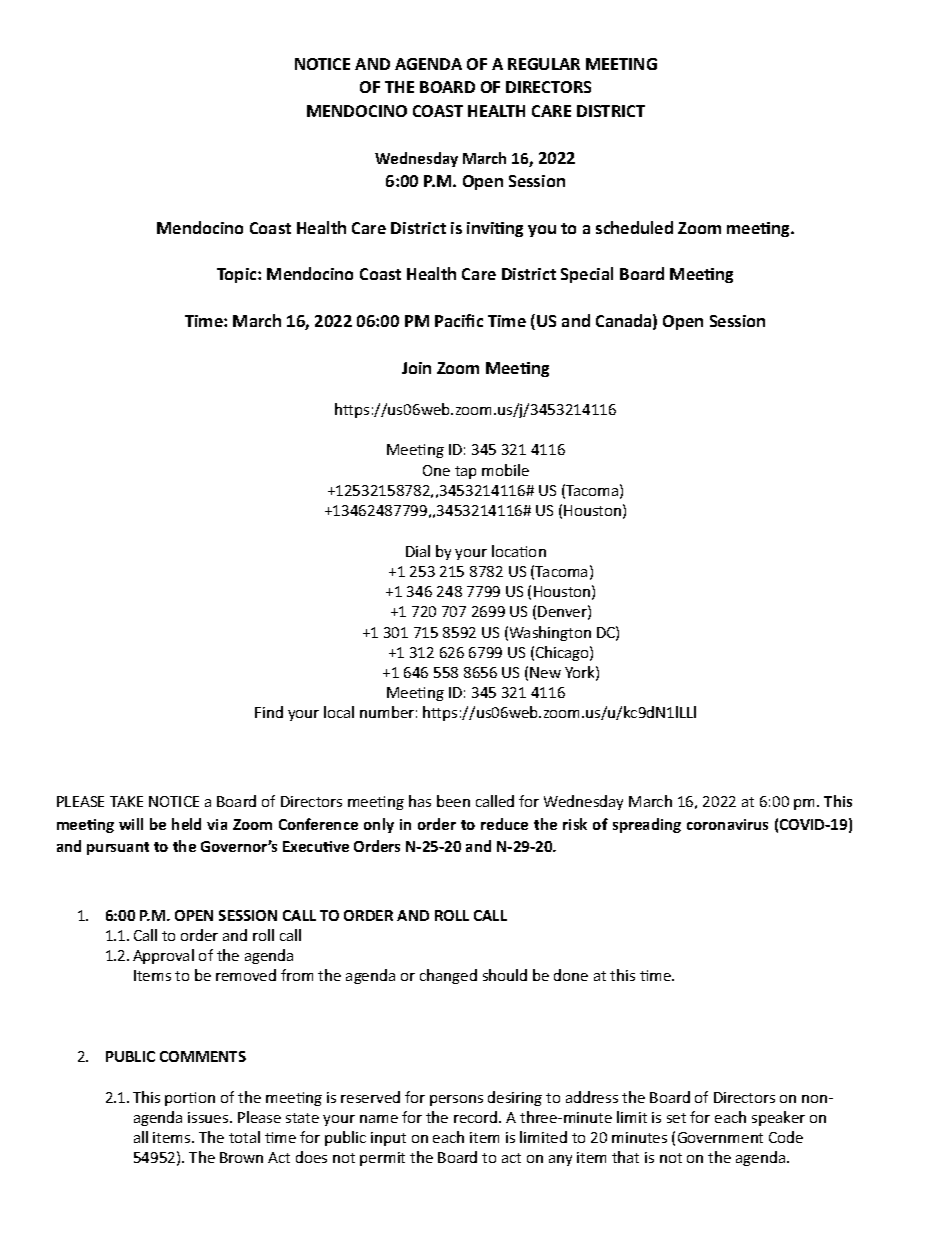 This document has width=952, height=1233. Describe the element at coordinates (465, 472) in the document. I see `tap` at that location.
